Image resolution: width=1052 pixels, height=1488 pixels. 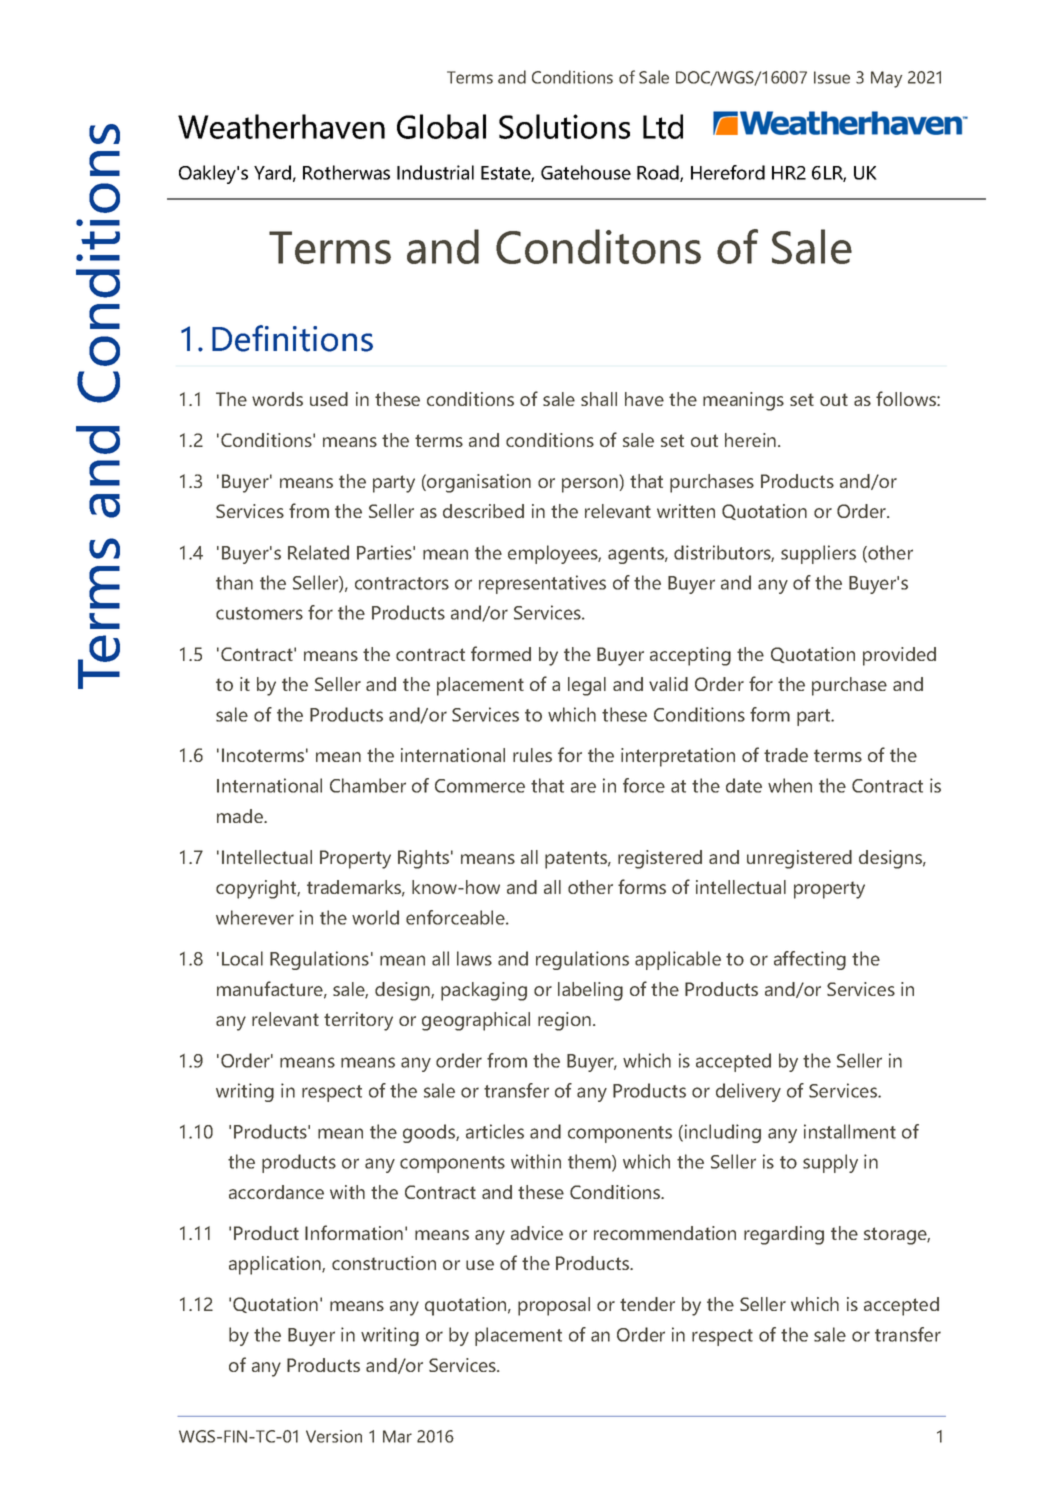 What do you see at coordinates (590, 991) in the screenshot?
I see `labeling` at bounding box center [590, 991].
